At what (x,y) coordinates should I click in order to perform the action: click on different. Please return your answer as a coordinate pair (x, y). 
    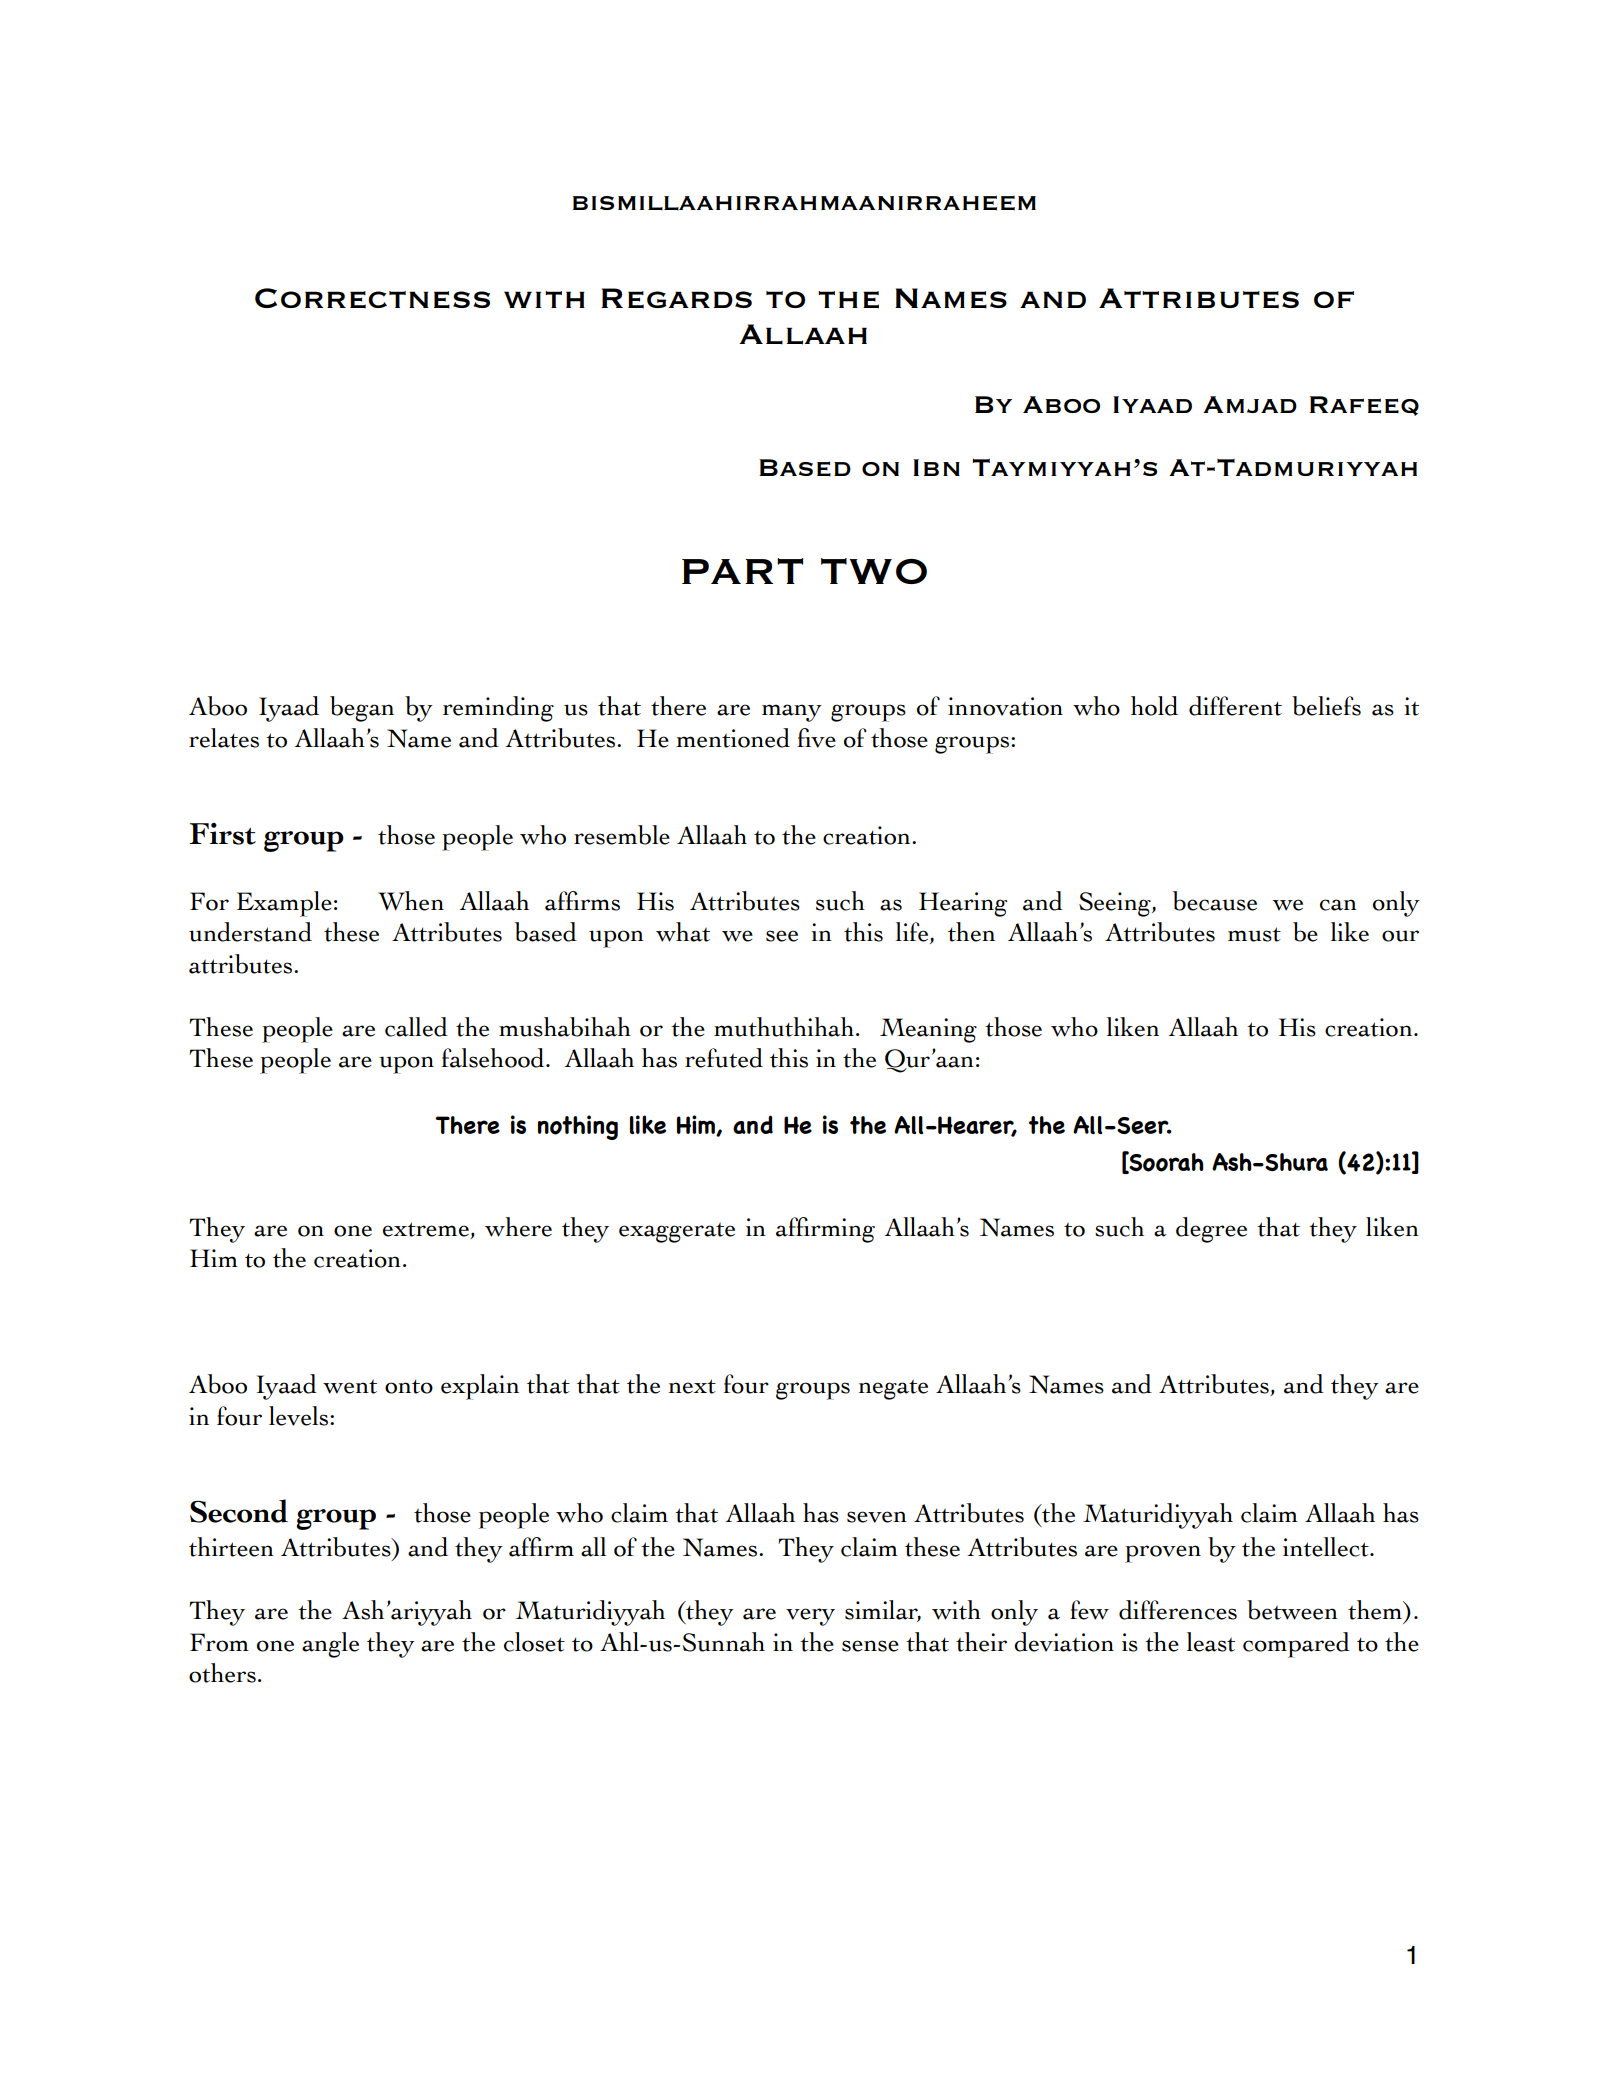
    Looking at the image, I should click on (1235, 706).
